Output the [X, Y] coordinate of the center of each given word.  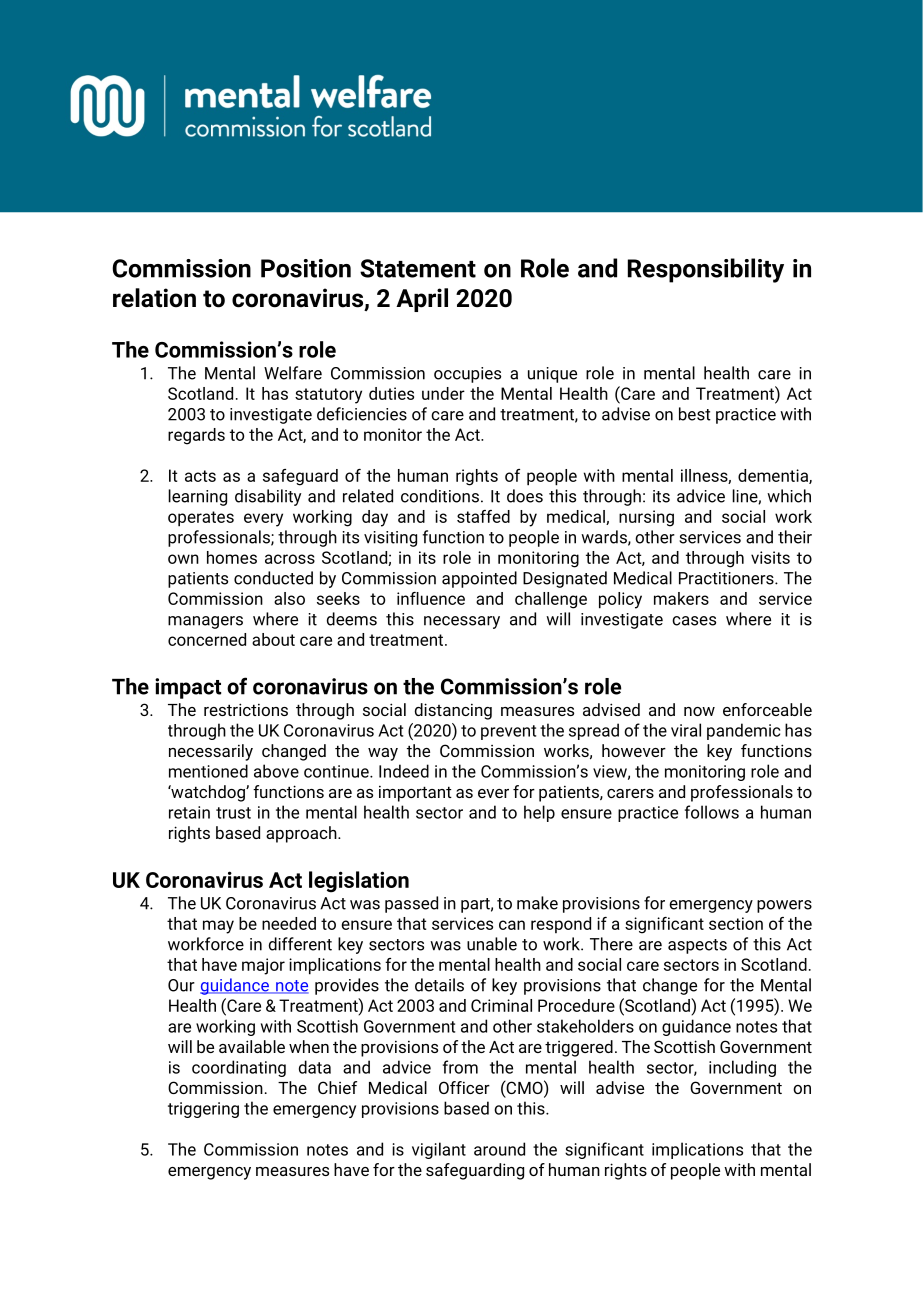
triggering [203, 1110]
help [539, 813]
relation [154, 298]
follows [712, 812]
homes [232, 557]
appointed [479, 579]
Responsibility [706, 270]
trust [233, 813]
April [422, 300]
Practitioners [727, 578]
